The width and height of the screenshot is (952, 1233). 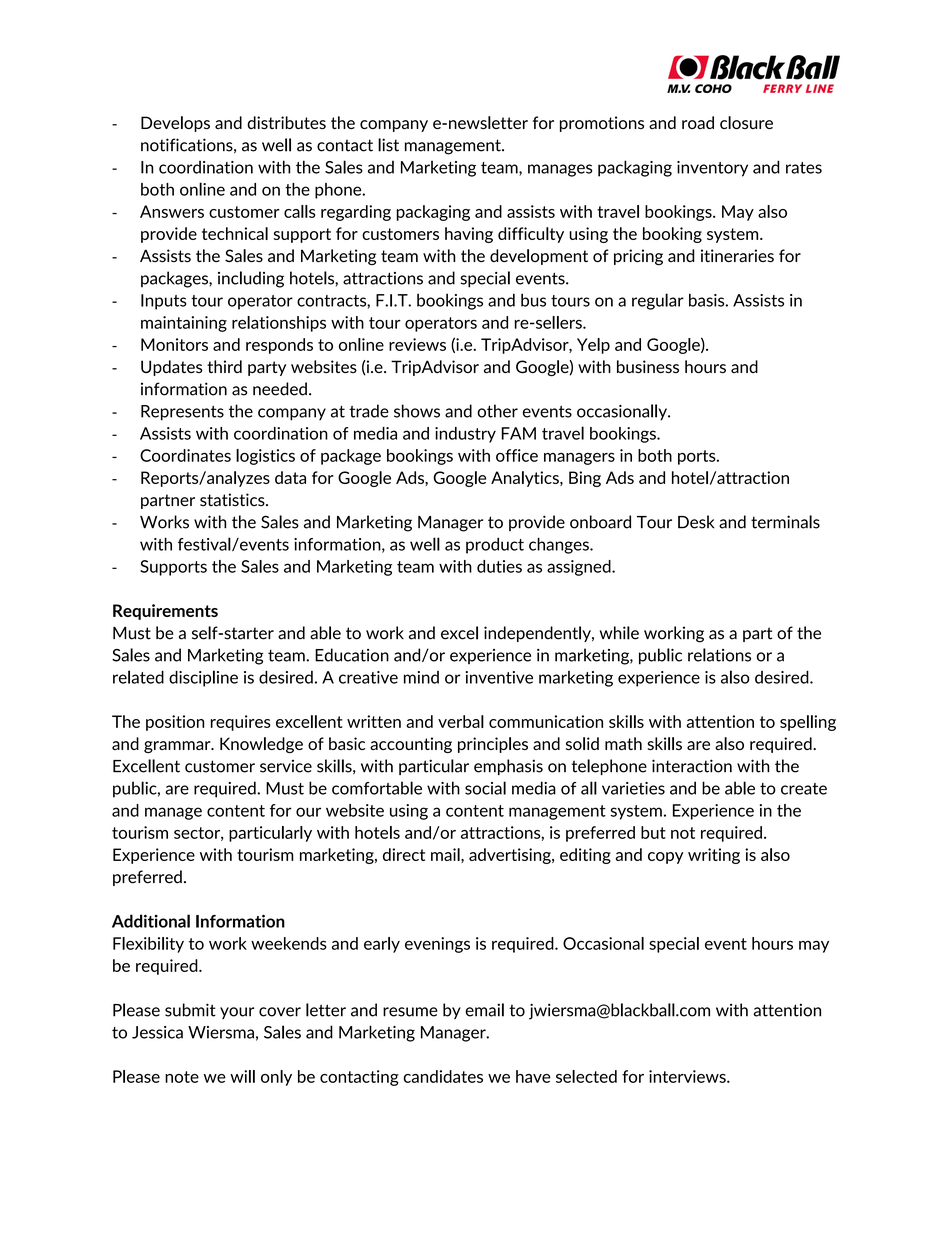 What do you see at coordinates (242, 1076) in the screenshot?
I see `will` at bounding box center [242, 1076].
